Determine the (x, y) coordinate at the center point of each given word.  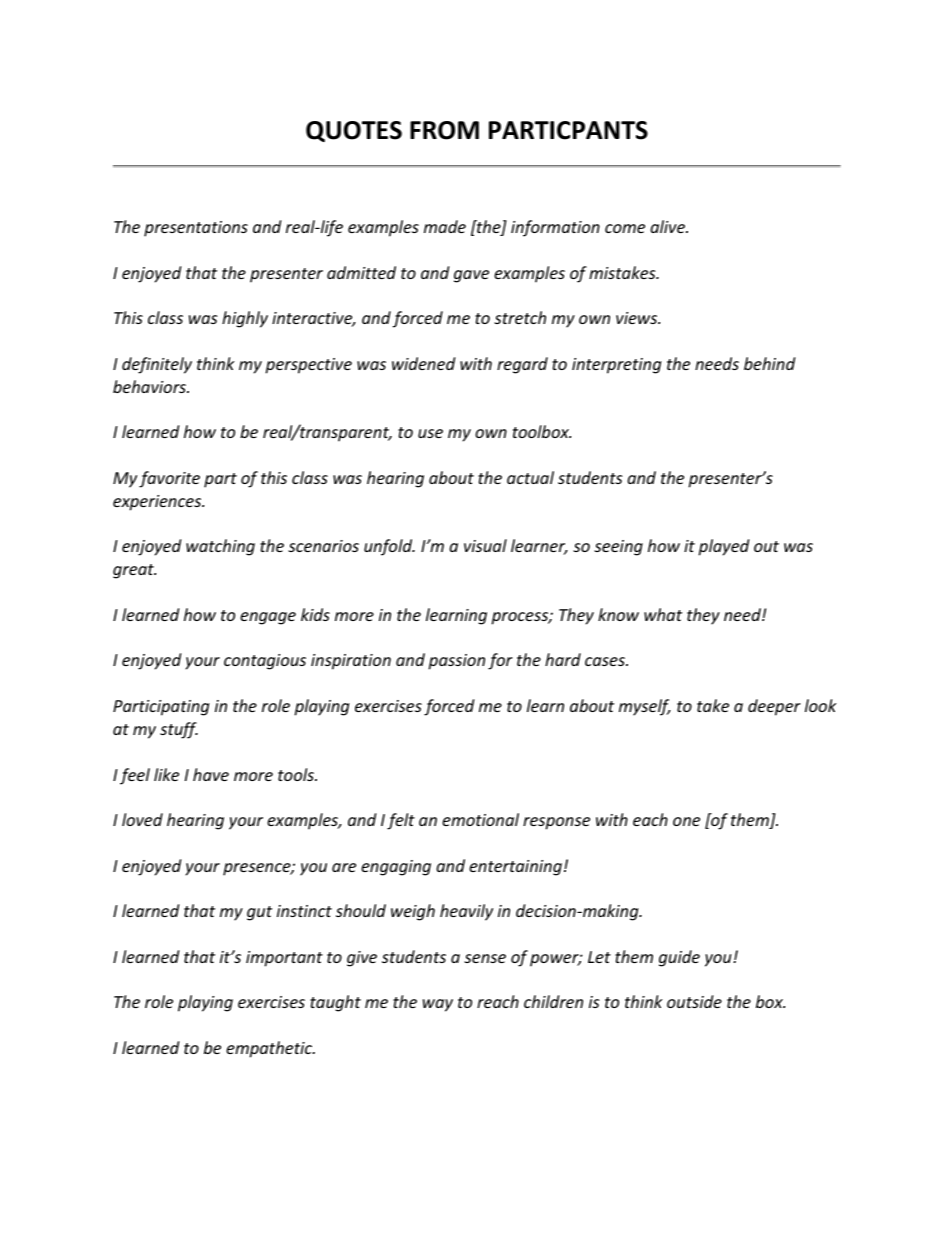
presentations (196, 229)
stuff (179, 730)
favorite (169, 479)
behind (769, 363)
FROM (444, 130)
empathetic (270, 1049)
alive (668, 226)
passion (456, 662)
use (430, 433)
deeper (774, 707)
